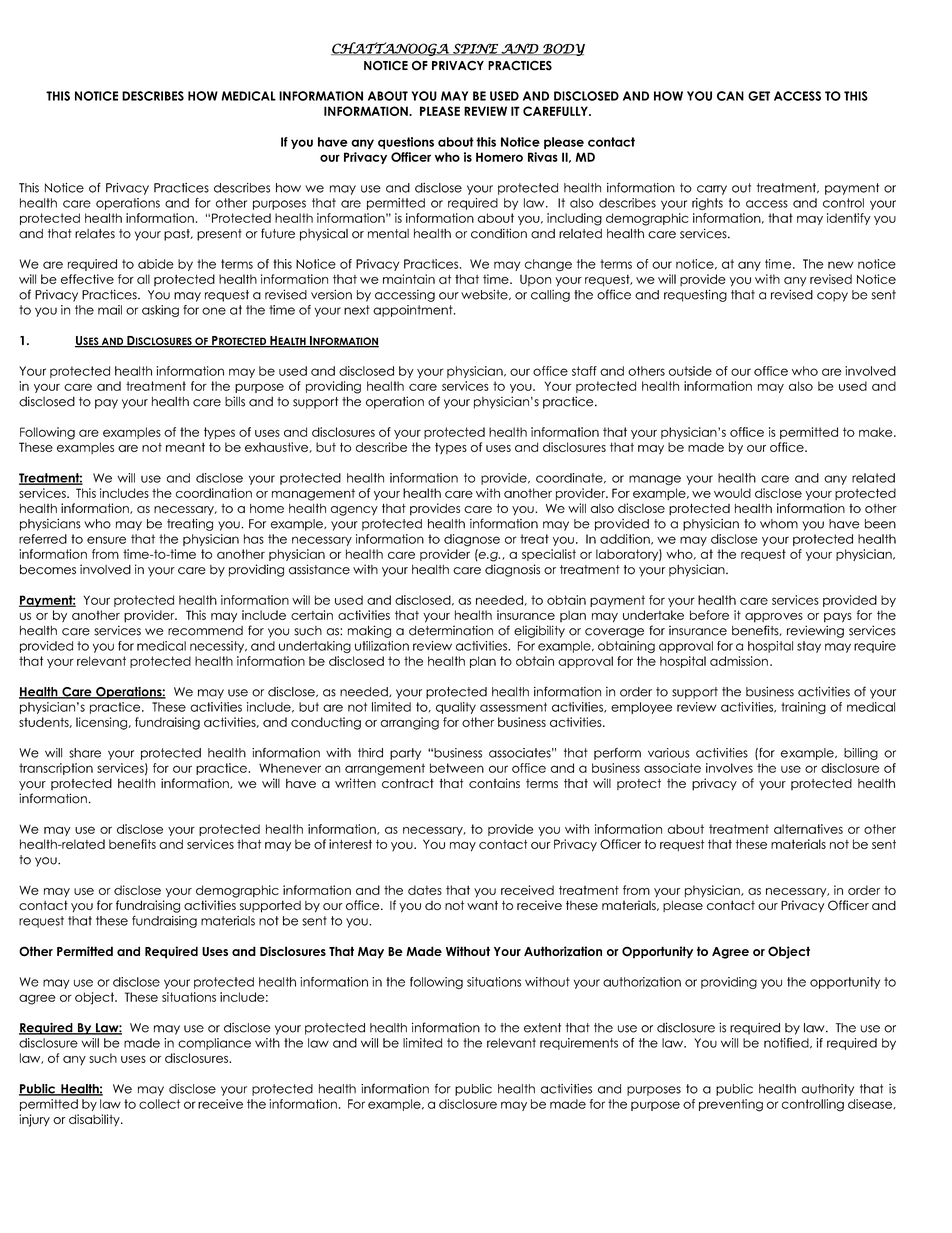  Describe the element at coordinates (475, 49) in the screenshot. I see `SPINE` at that location.
